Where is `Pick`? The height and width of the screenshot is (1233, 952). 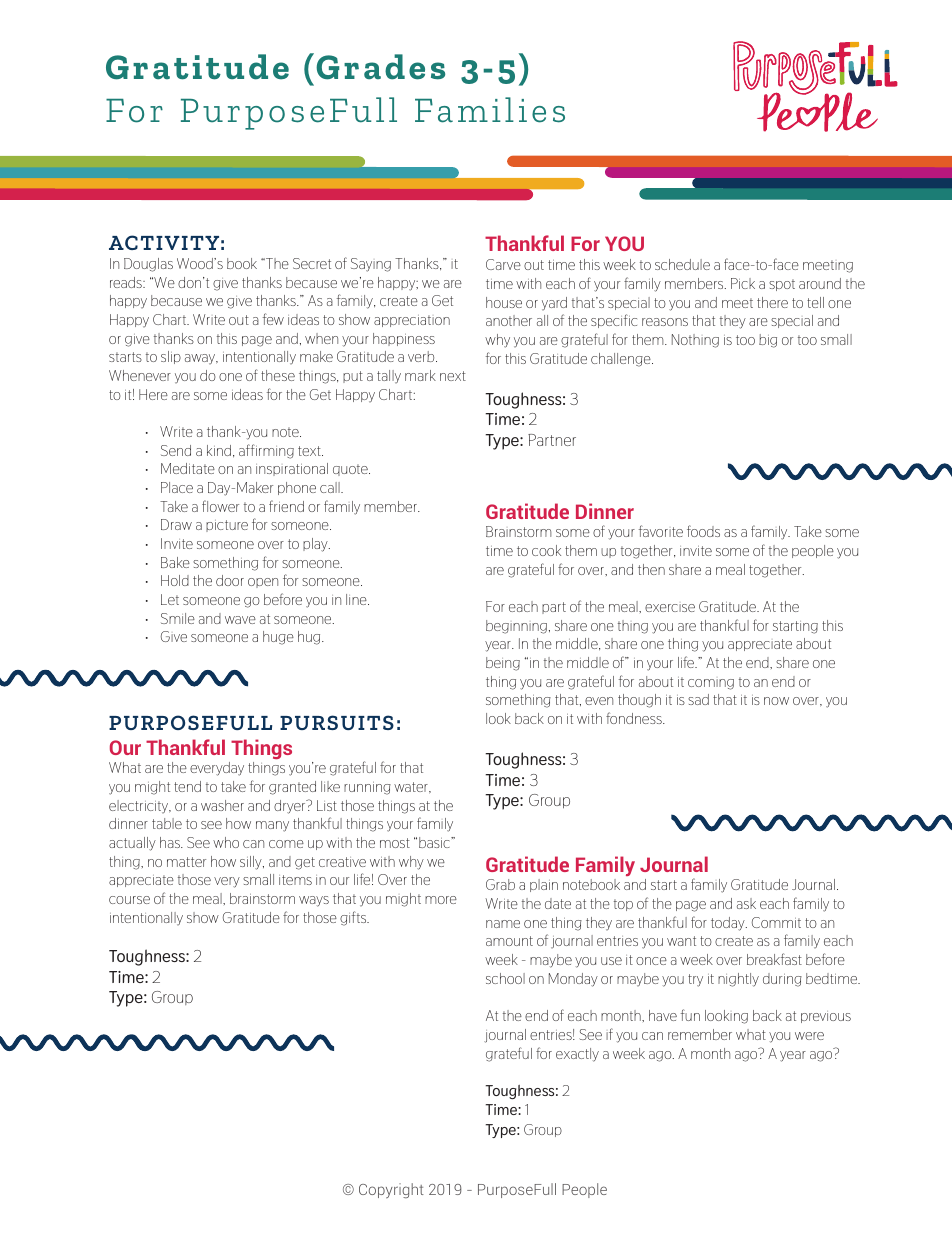
Pick is located at coordinates (743, 283).
